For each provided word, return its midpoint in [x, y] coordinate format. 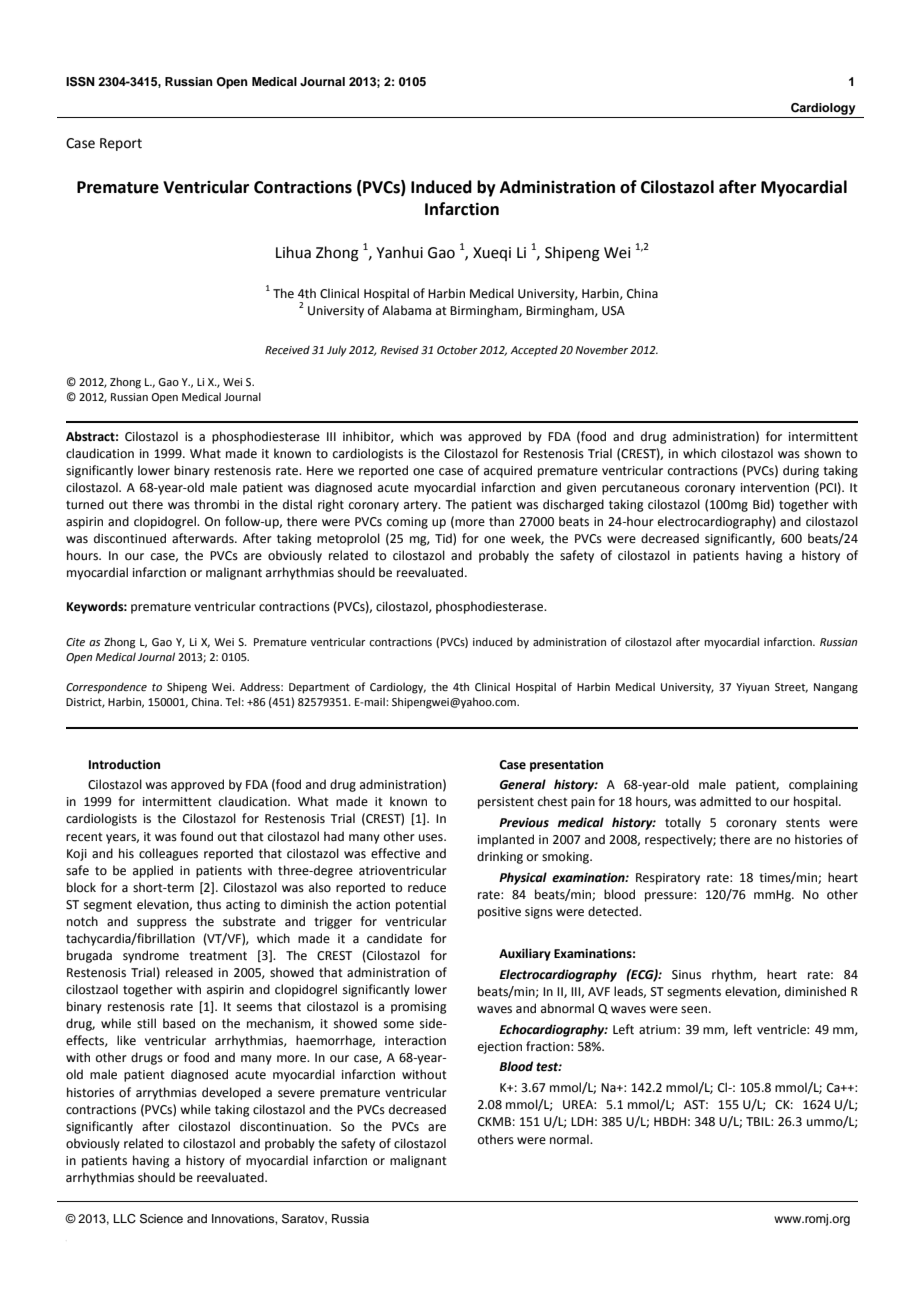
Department [319, 688]
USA [613, 311]
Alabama [406, 310]
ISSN [80, 82]
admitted [725, 801]
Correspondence [106, 688]
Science [161, 1219]
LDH [582, 1121]
